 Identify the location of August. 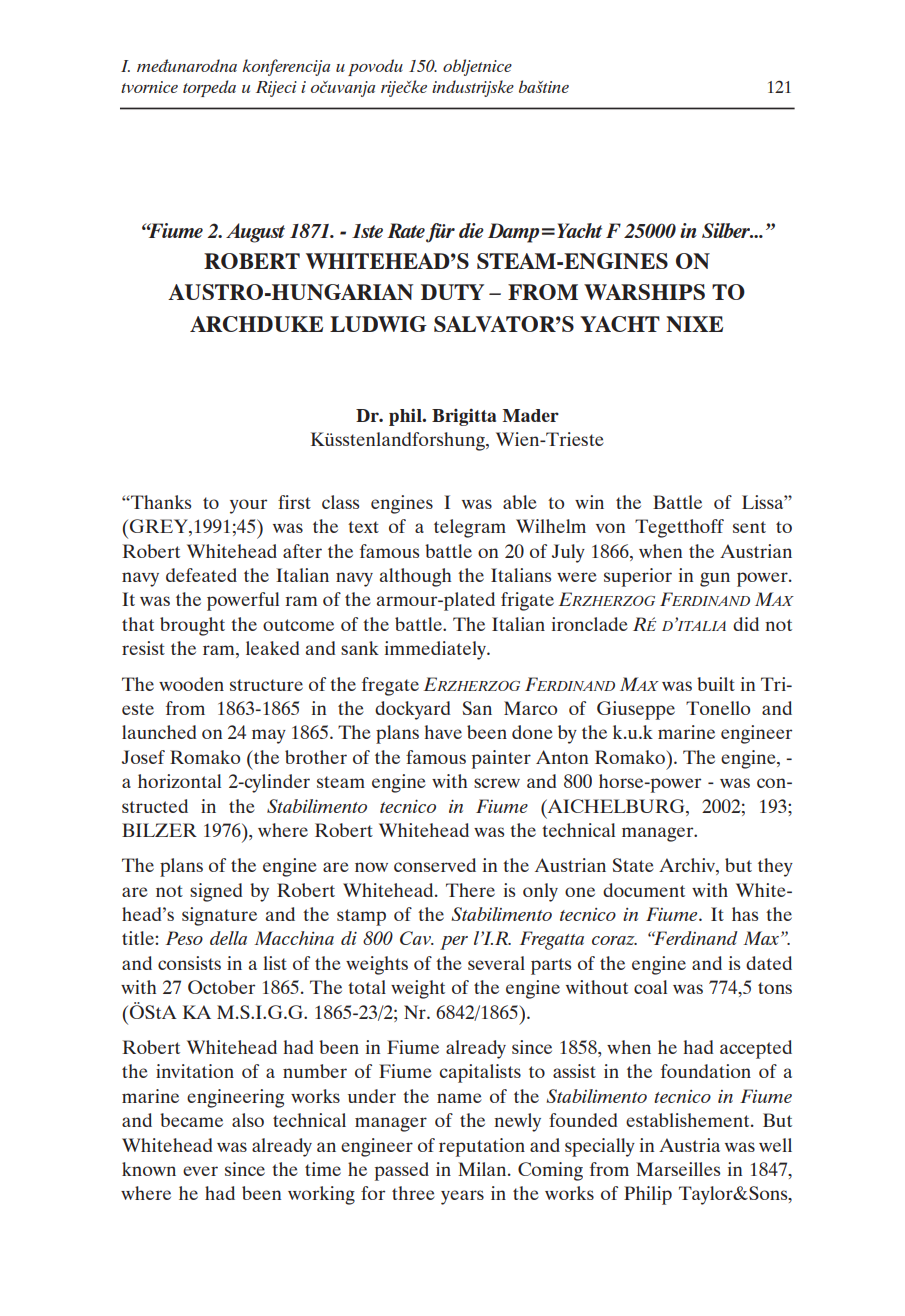
(255, 233).
